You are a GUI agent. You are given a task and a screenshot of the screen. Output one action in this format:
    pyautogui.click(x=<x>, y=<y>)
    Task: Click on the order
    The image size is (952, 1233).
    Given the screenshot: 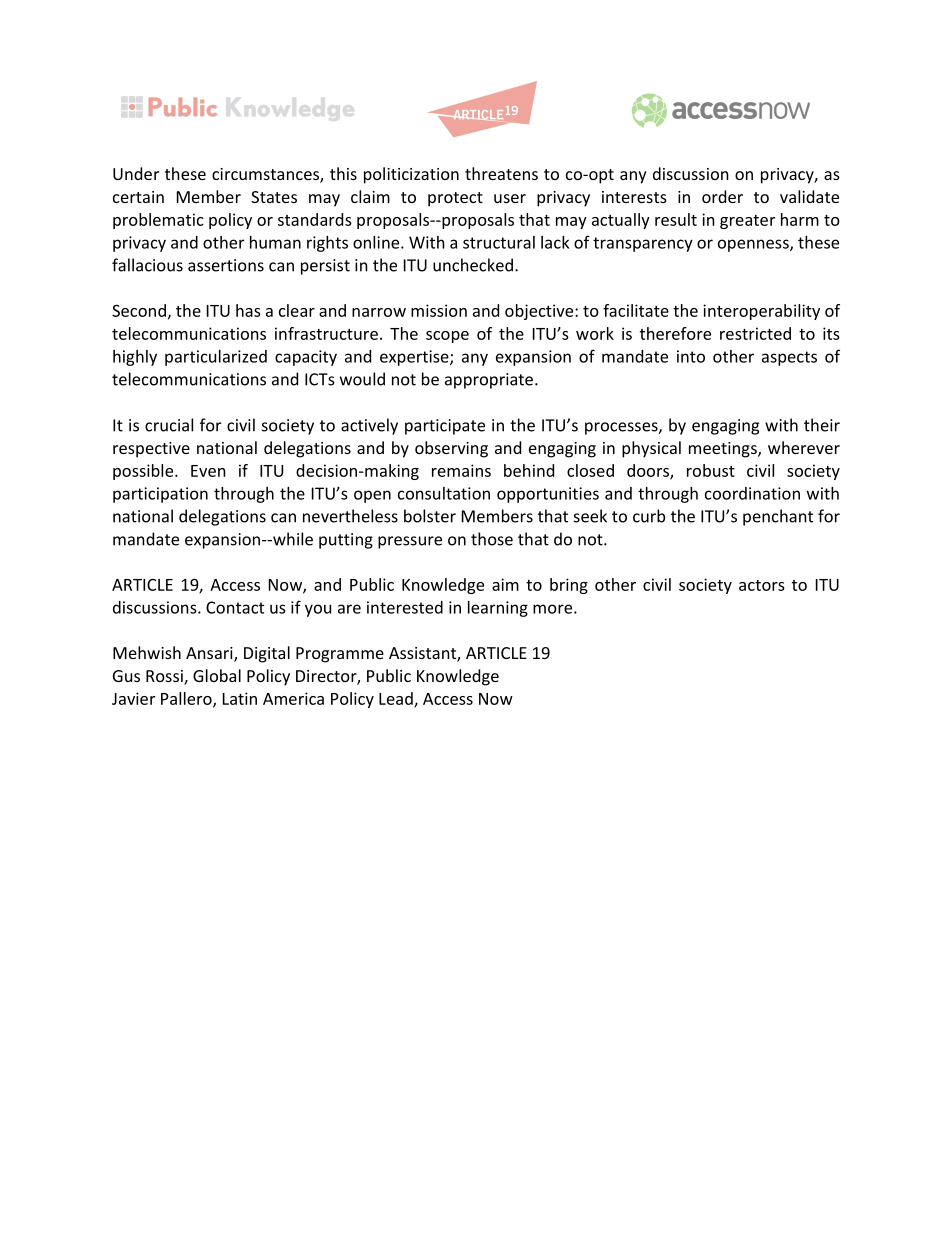 What is the action you would take?
    pyautogui.click(x=722, y=196)
